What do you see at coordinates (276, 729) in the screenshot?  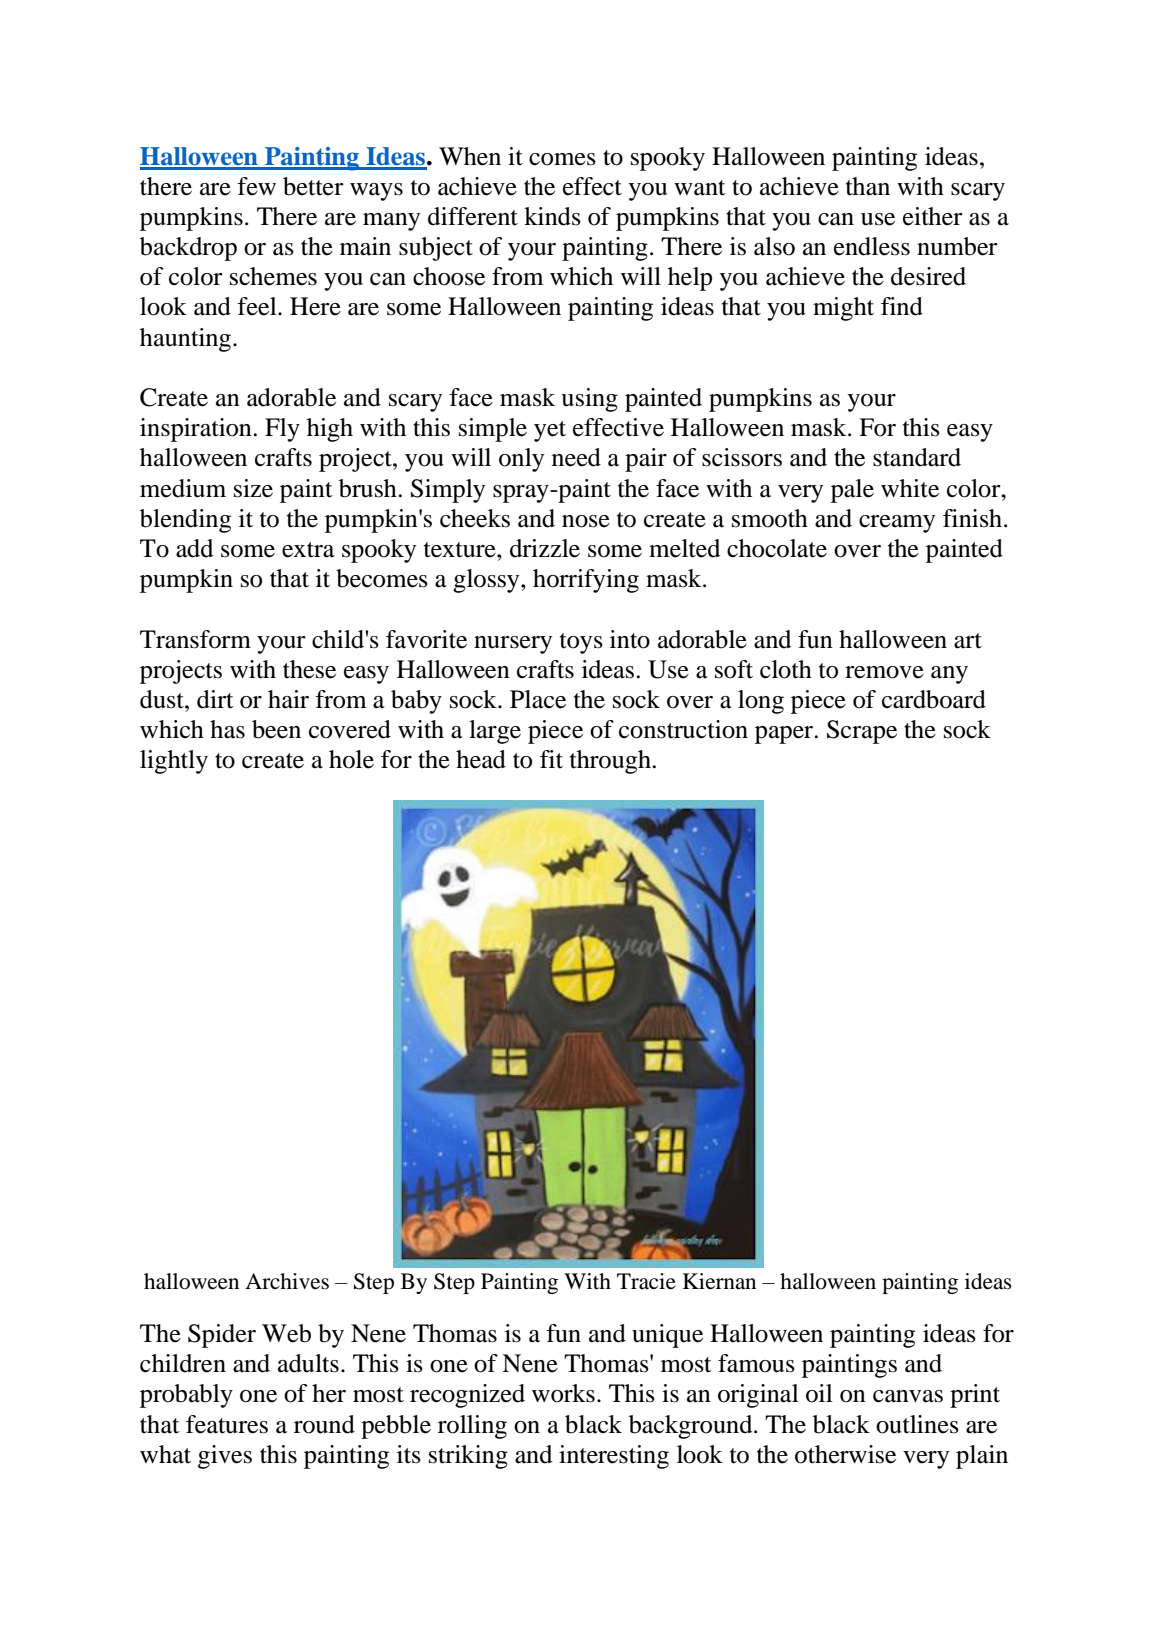 I see `been` at bounding box center [276, 729].
